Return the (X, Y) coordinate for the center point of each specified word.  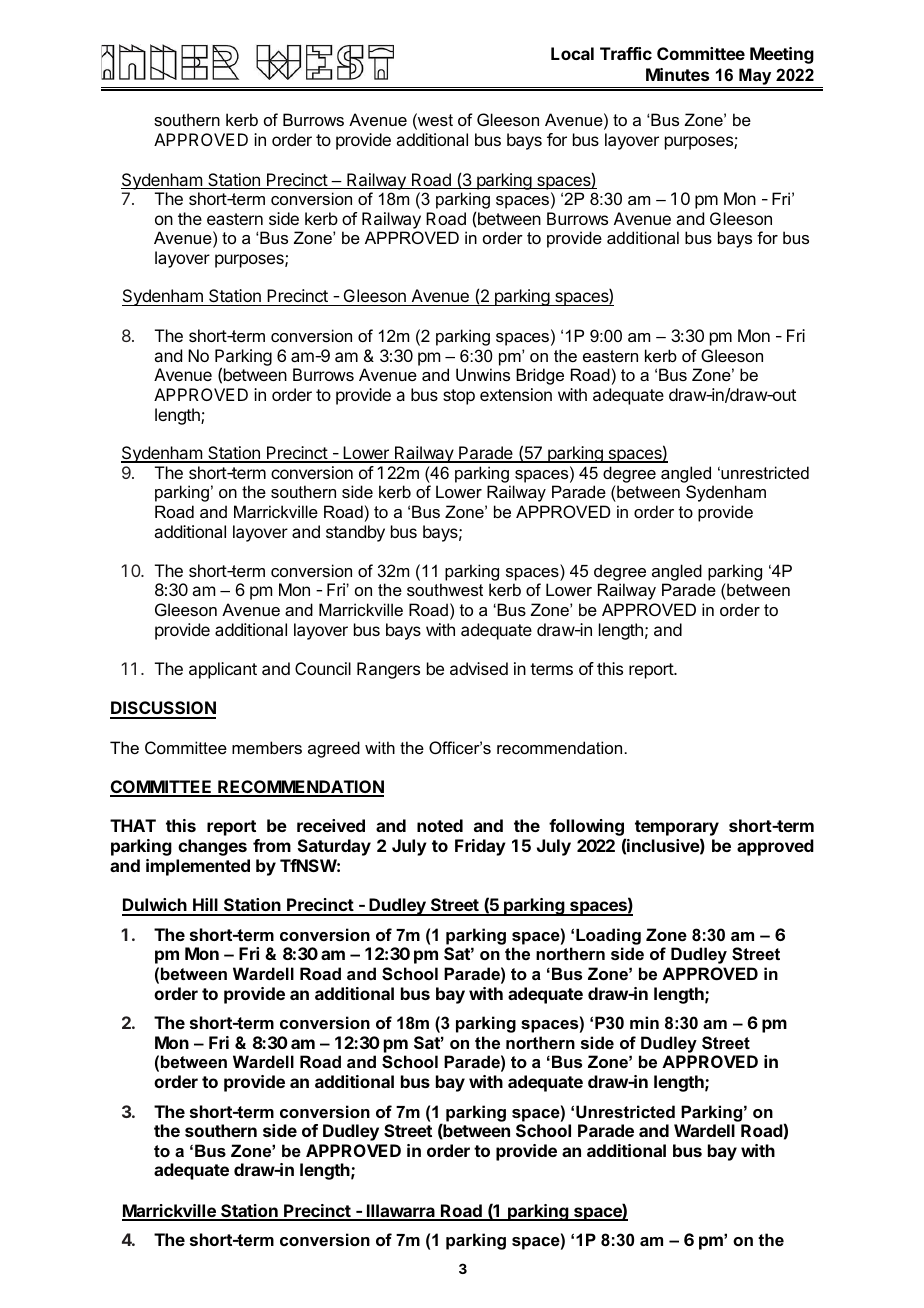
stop (459, 397)
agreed (334, 749)
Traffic (626, 53)
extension (516, 394)
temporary (677, 829)
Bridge (540, 376)
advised (479, 668)
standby (355, 533)
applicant (223, 670)
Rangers (388, 670)
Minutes (677, 74)
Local (572, 53)
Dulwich (155, 906)
